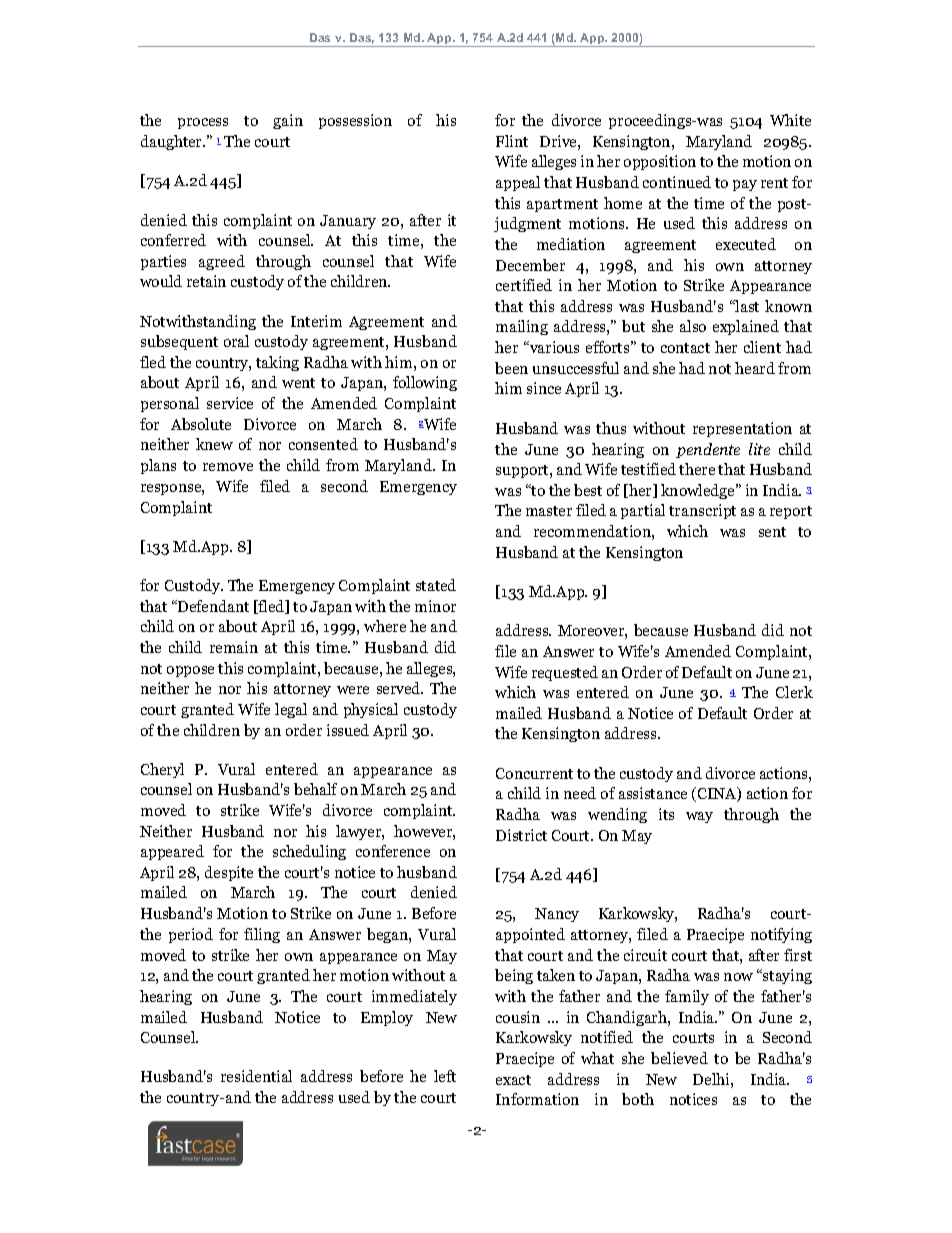 This screenshot has width=952, height=1233. What do you see at coordinates (256, 1076) in the screenshot?
I see `residential` at bounding box center [256, 1076].
